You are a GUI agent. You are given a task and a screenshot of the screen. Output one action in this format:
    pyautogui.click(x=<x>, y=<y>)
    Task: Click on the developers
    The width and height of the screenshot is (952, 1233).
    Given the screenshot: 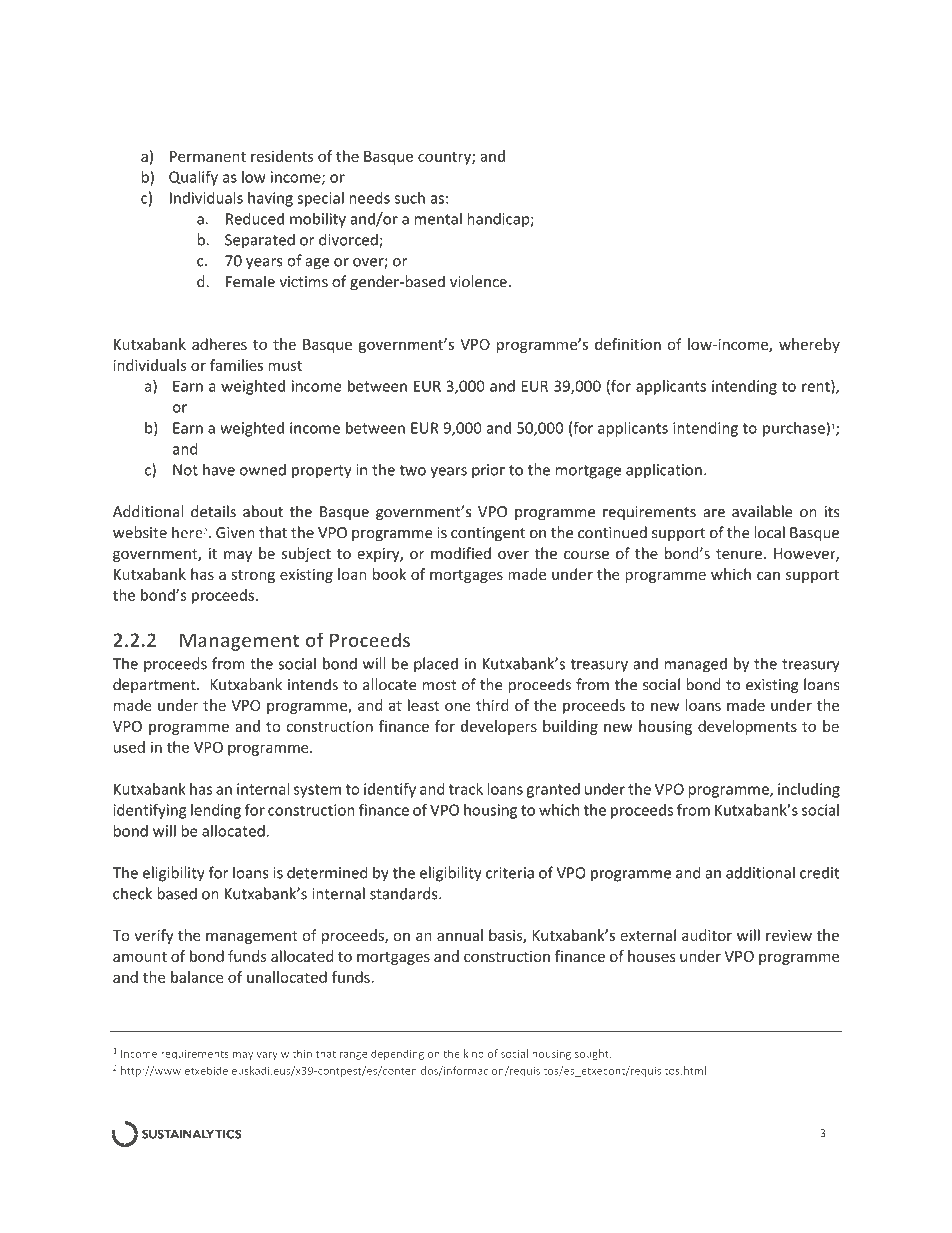 What is the action you would take?
    pyautogui.click(x=499, y=727)
